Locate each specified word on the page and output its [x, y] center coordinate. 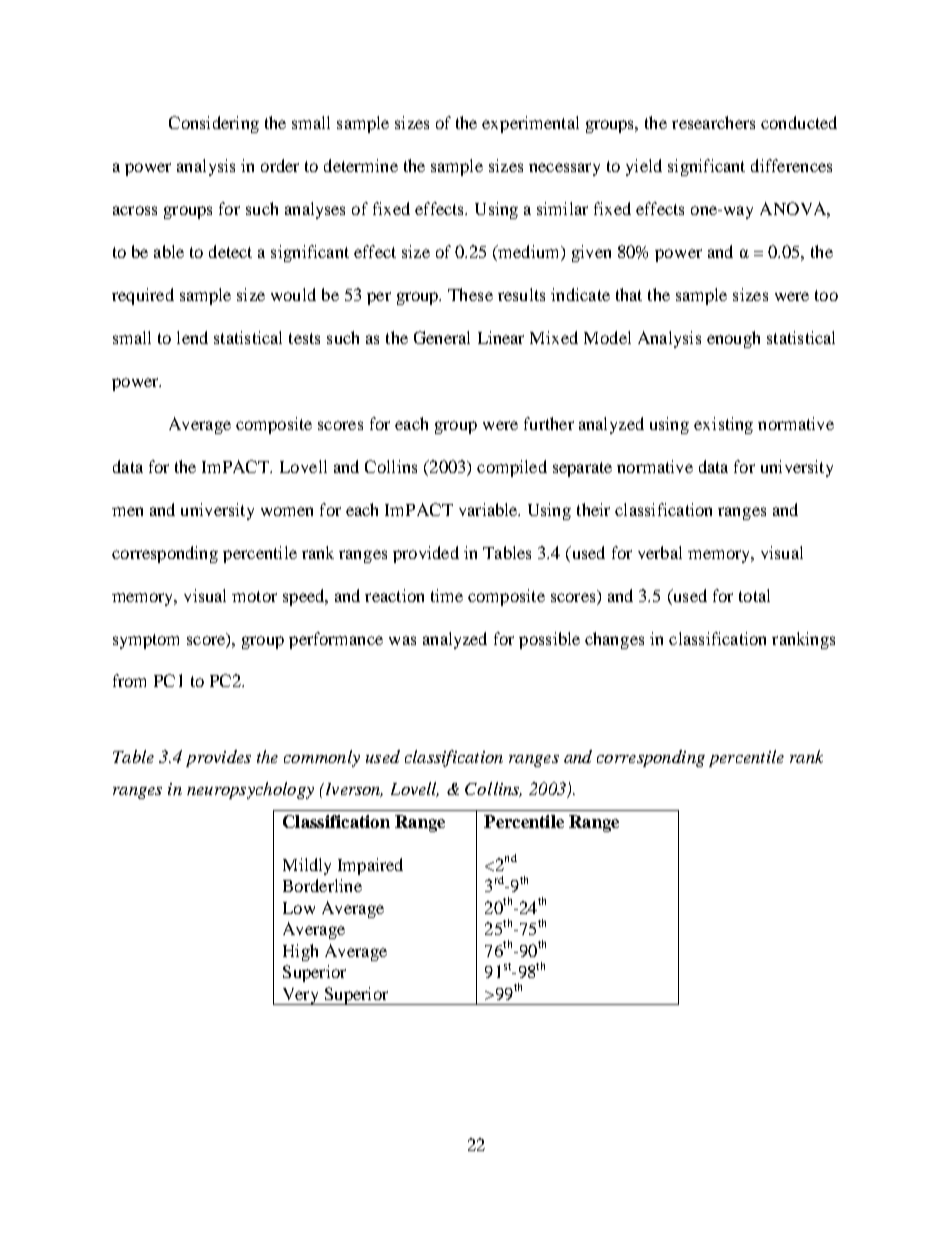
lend [192, 337]
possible [549, 640]
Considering [214, 124]
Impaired [370, 866]
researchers [713, 122]
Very [301, 996]
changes [614, 640]
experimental [530, 124]
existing [723, 425]
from [129, 680]
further [549, 423]
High [300, 952]
